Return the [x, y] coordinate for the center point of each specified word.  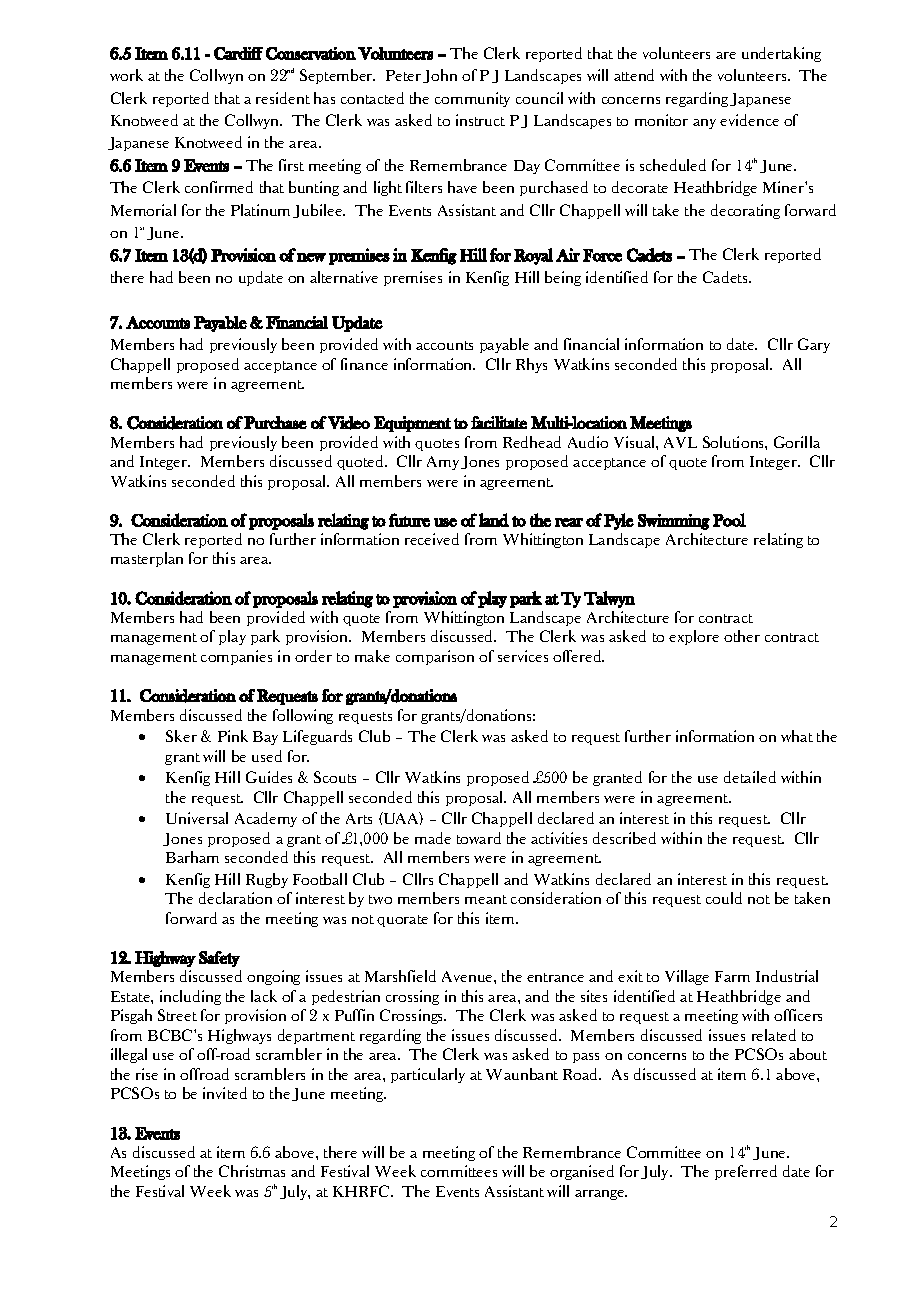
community [472, 99]
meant [486, 899]
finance [364, 364]
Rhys [531, 365]
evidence [749, 120]
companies [236, 657]
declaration [235, 898]
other [742, 636]
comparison [435, 657]
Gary [814, 345]
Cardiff [238, 53]
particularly [428, 1075]
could [724, 898]
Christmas [252, 1171]
